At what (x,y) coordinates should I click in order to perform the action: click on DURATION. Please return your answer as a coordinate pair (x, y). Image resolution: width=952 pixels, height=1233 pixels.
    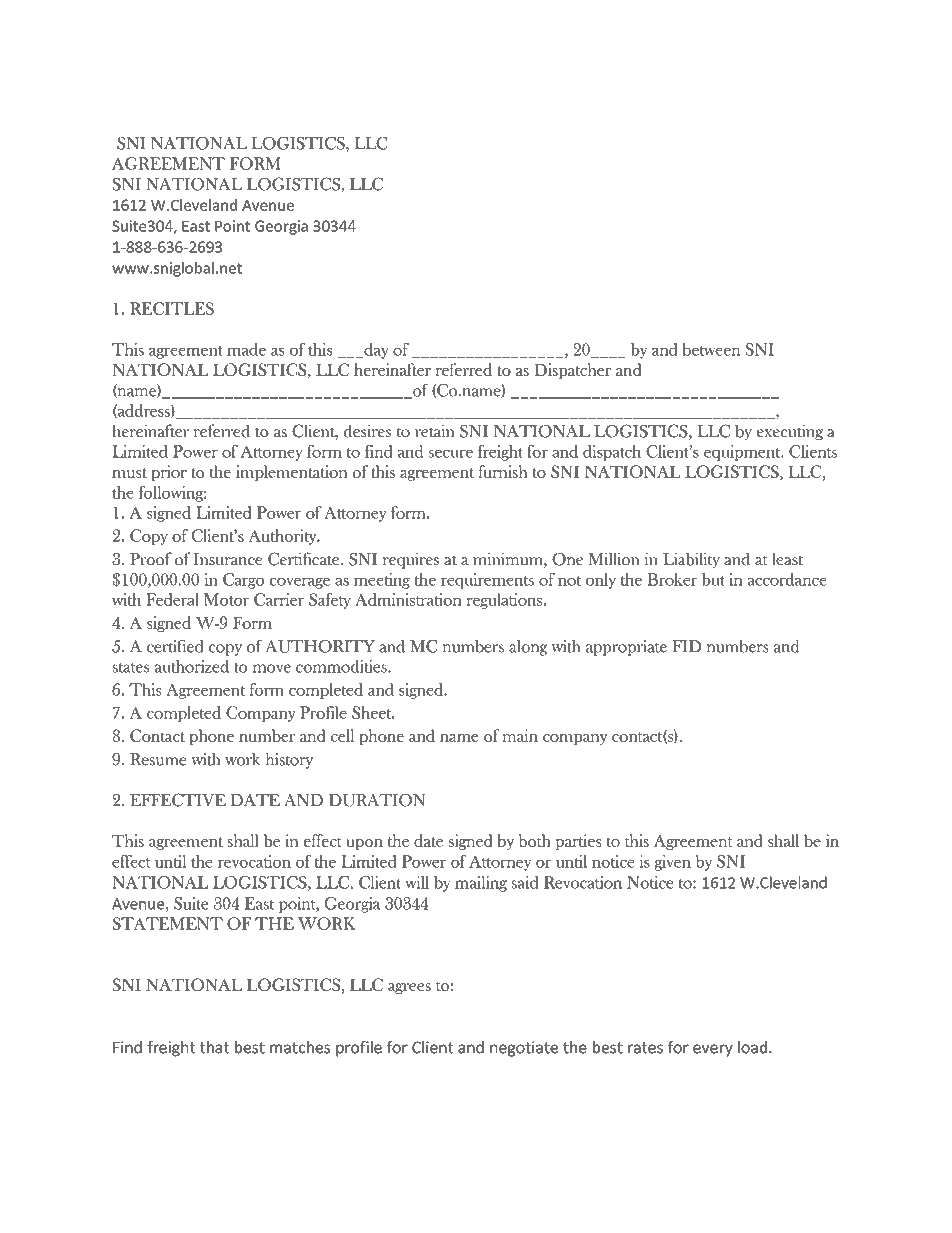
    Looking at the image, I should click on (377, 800).
